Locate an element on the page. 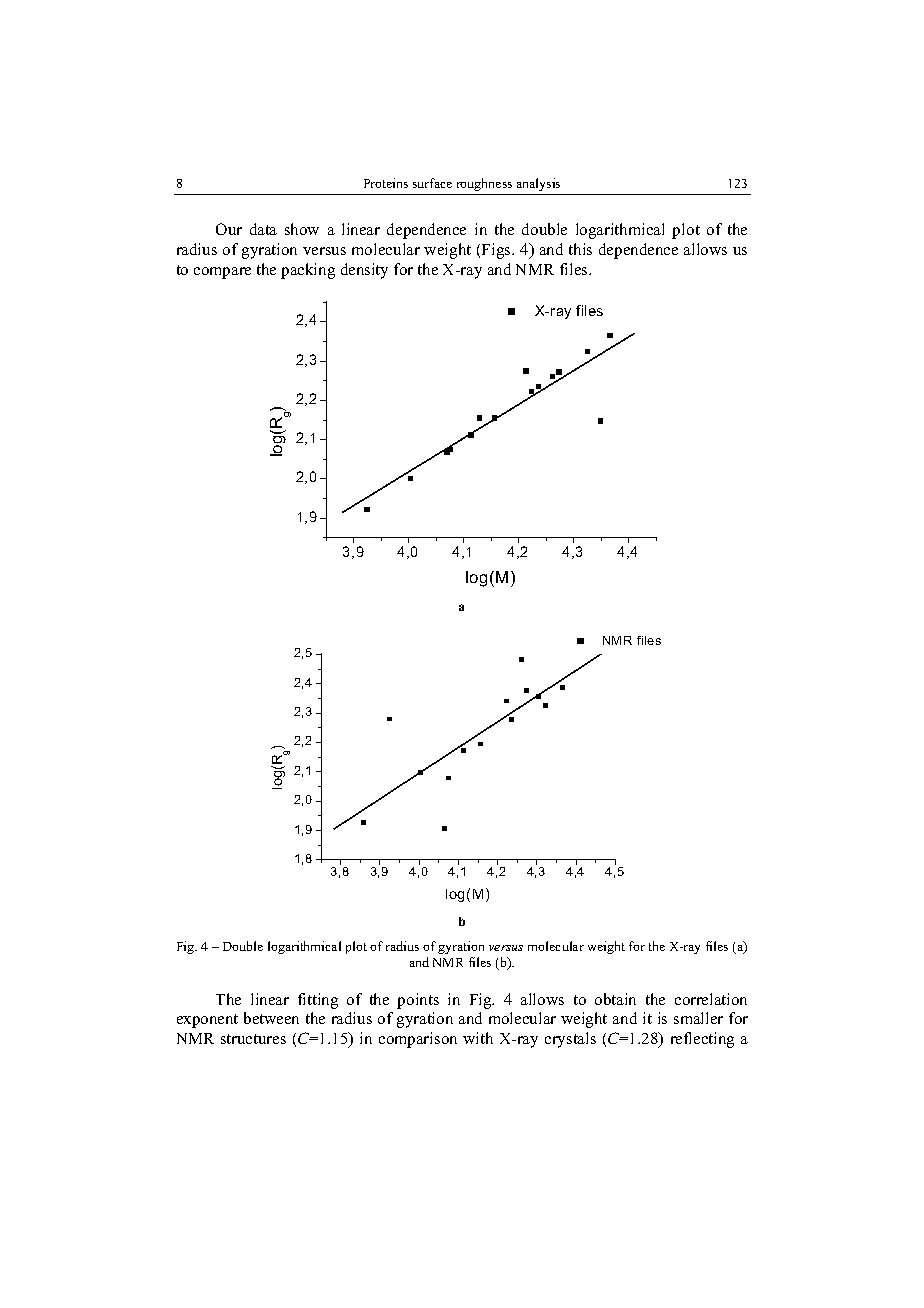 Image resolution: width=924 pixels, height=1308 pixels. roughness is located at coordinates (484, 184).
